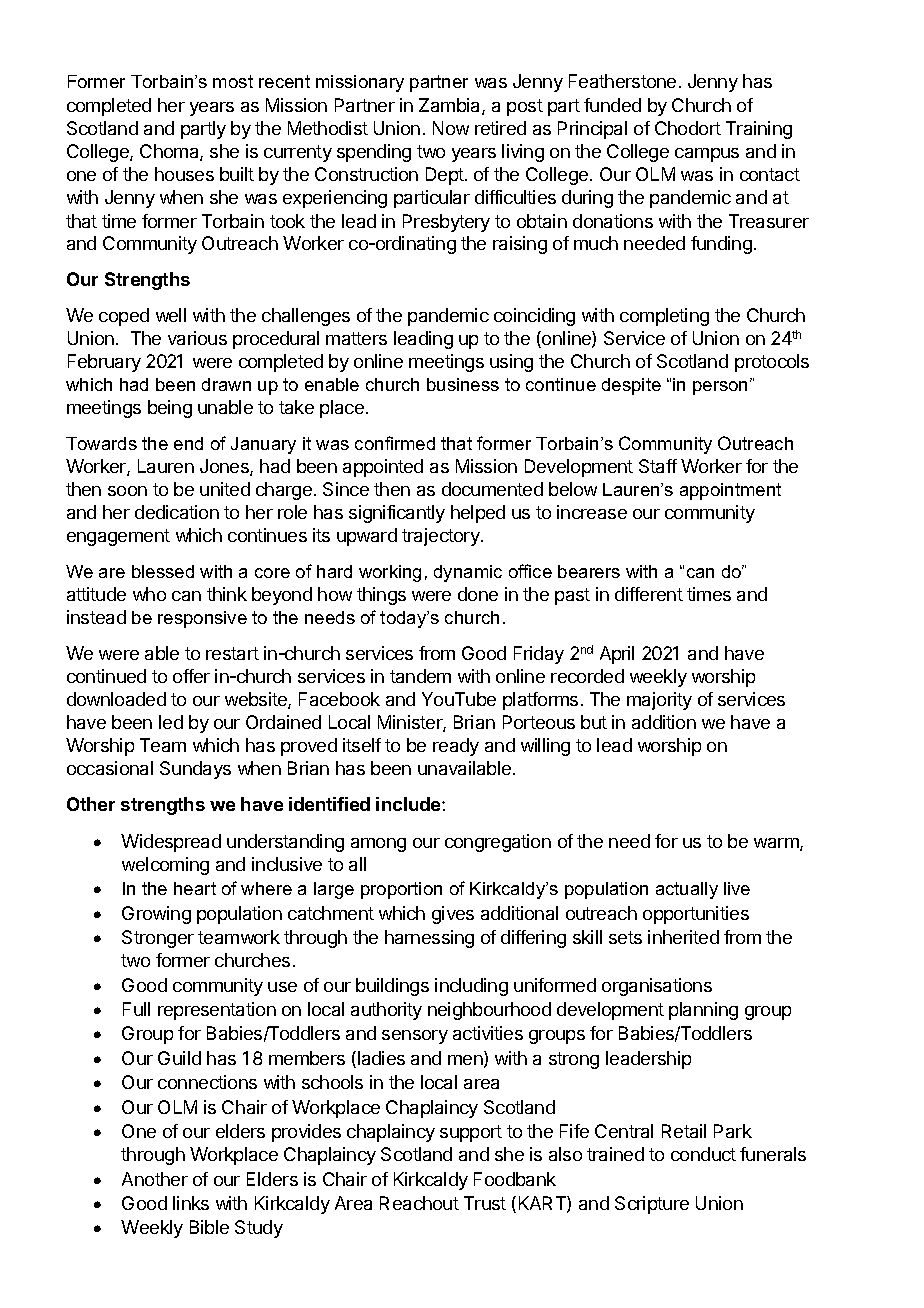 The width and height of the screenshot is (924, 1308). I want to click on most, so click(233, 81).
